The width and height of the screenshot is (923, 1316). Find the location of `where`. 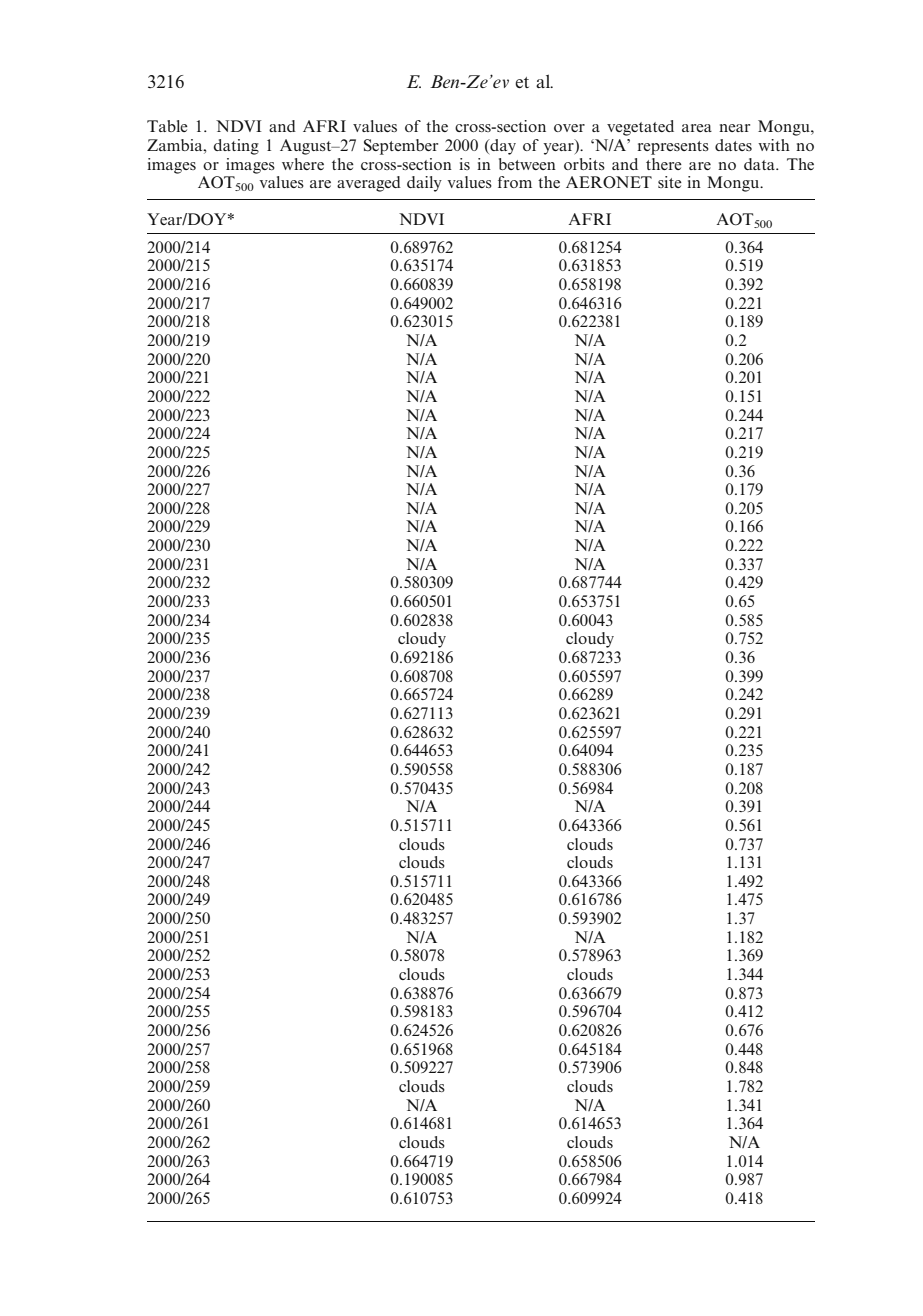

where is located at coordinates (303, 164).
